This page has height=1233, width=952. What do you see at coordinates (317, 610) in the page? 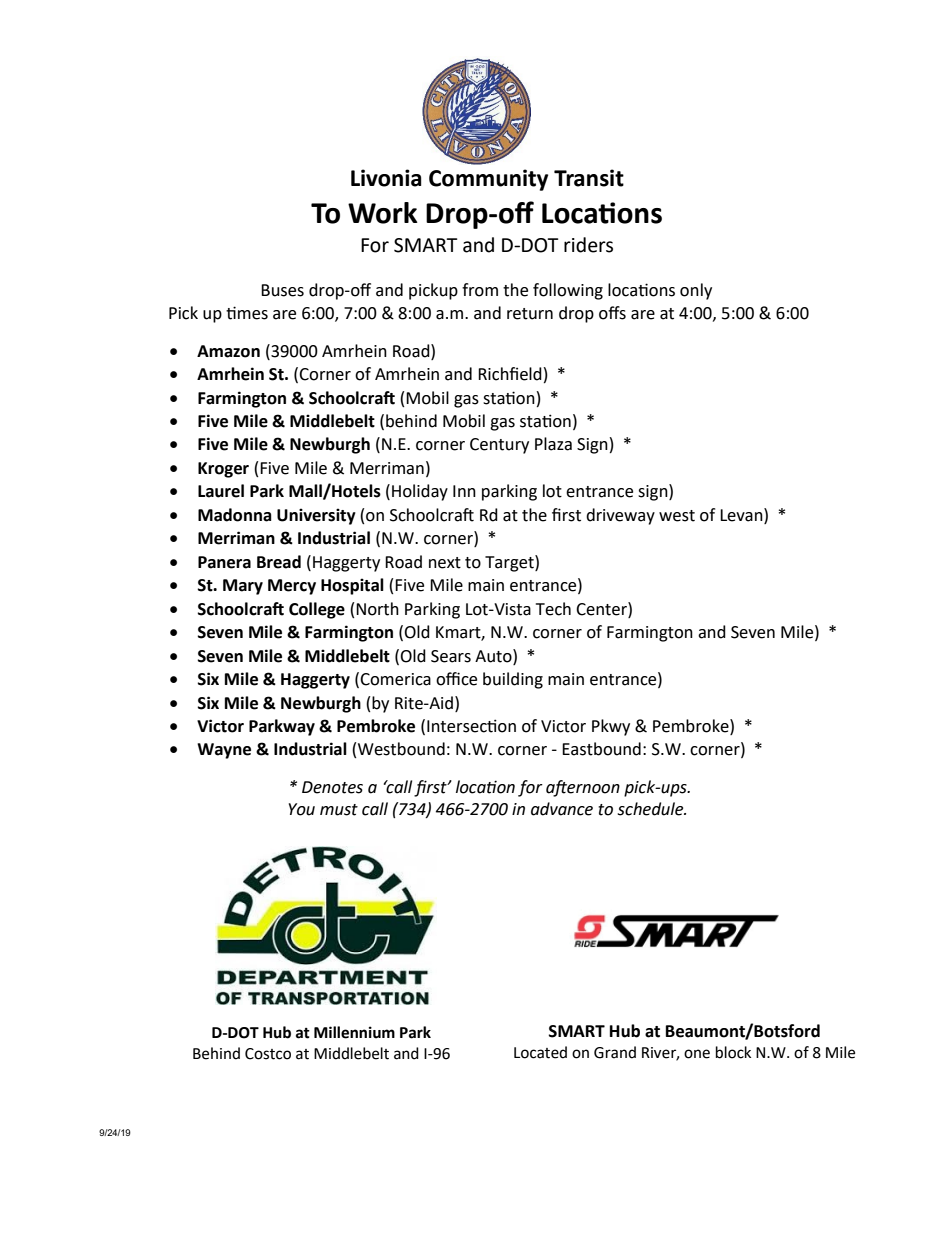
I see `College` at bounding box center [317, 610].
